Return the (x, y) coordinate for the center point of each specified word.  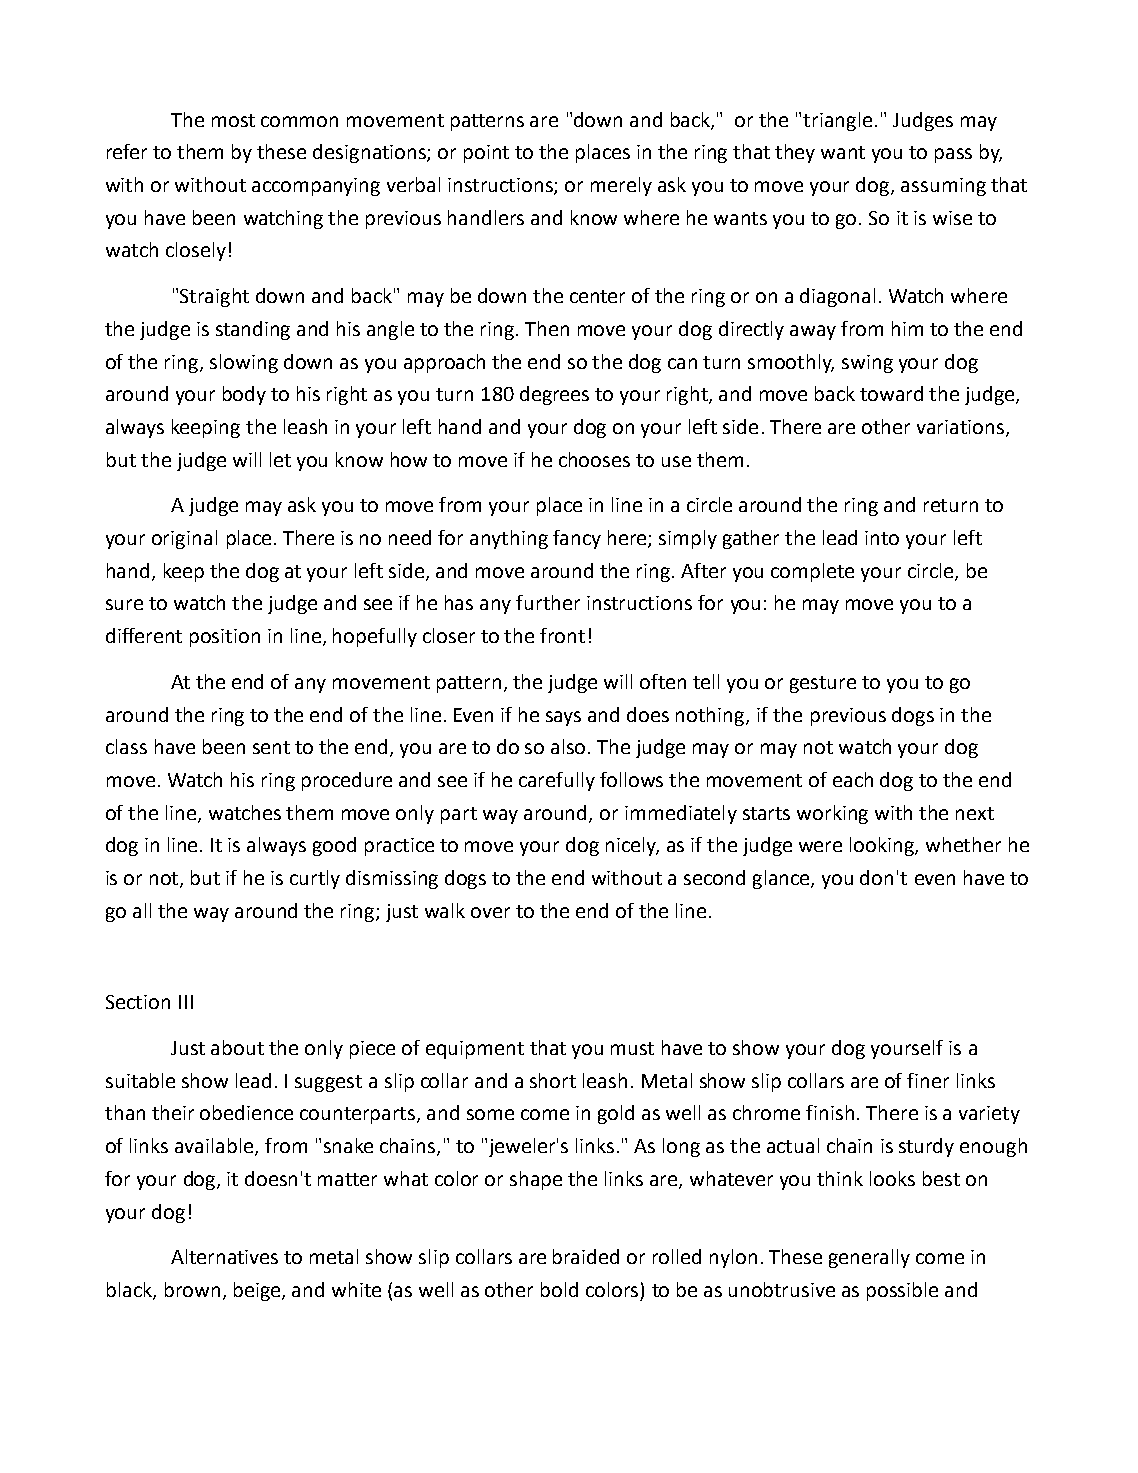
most (233, 120)
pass (953, 155)
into (882, 538)
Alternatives (224, 1256)
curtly (315, 879)
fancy (577, 539)
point (486, 154)
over (490, 912)
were (820, 846)
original (184, 539)
